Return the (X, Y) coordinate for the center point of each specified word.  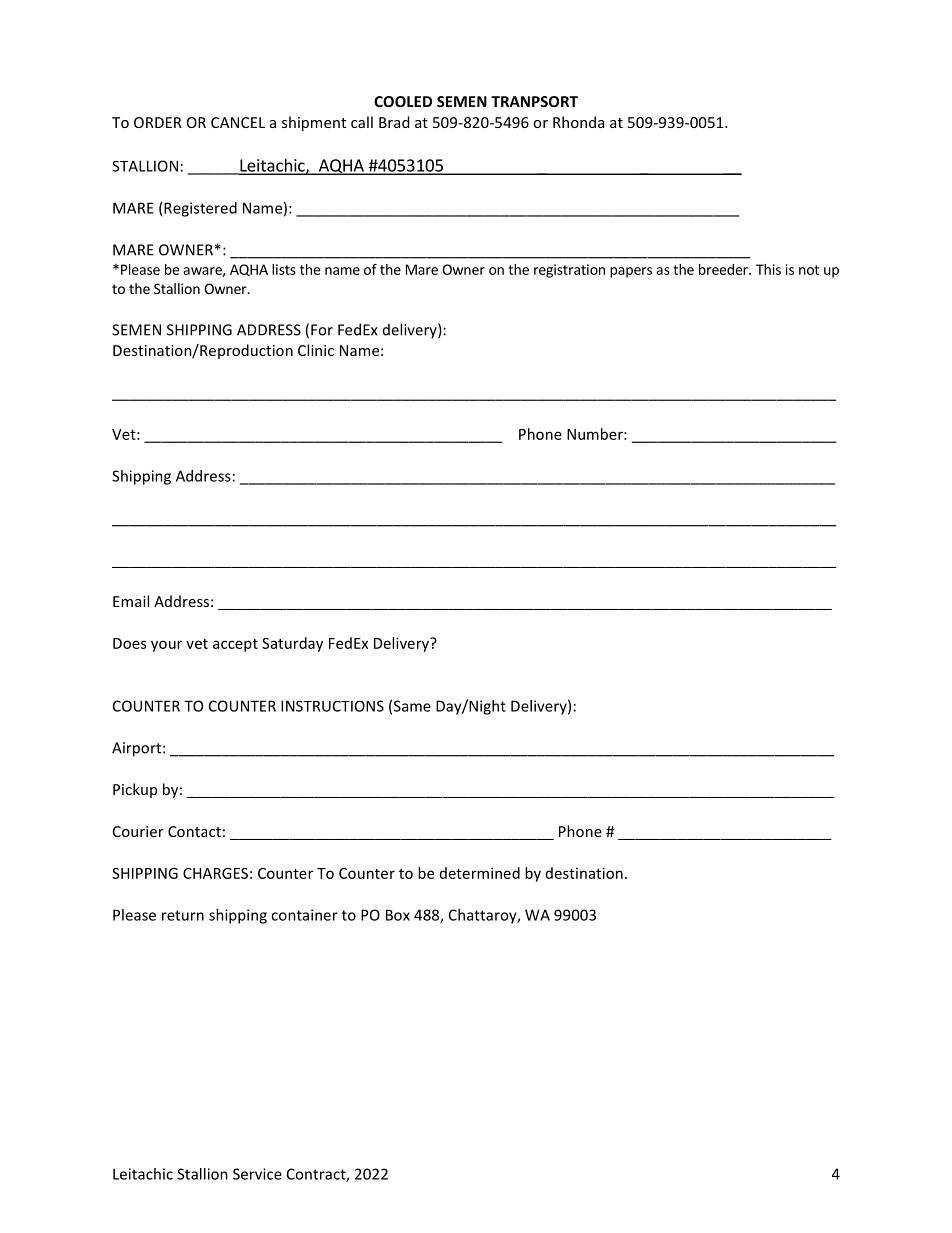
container (304, 915)
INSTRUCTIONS (332, 706)
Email (131, 601)
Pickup (135, 790)
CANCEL (238, 122)
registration (569, 271)
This (768, 269)
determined (480, 873)
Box (398, 915)
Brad (394, 122)
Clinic (316, 350)
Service (257, 1174)
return (183, 915)
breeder (724, 269)
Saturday (292, 644)
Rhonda (578, 122)
